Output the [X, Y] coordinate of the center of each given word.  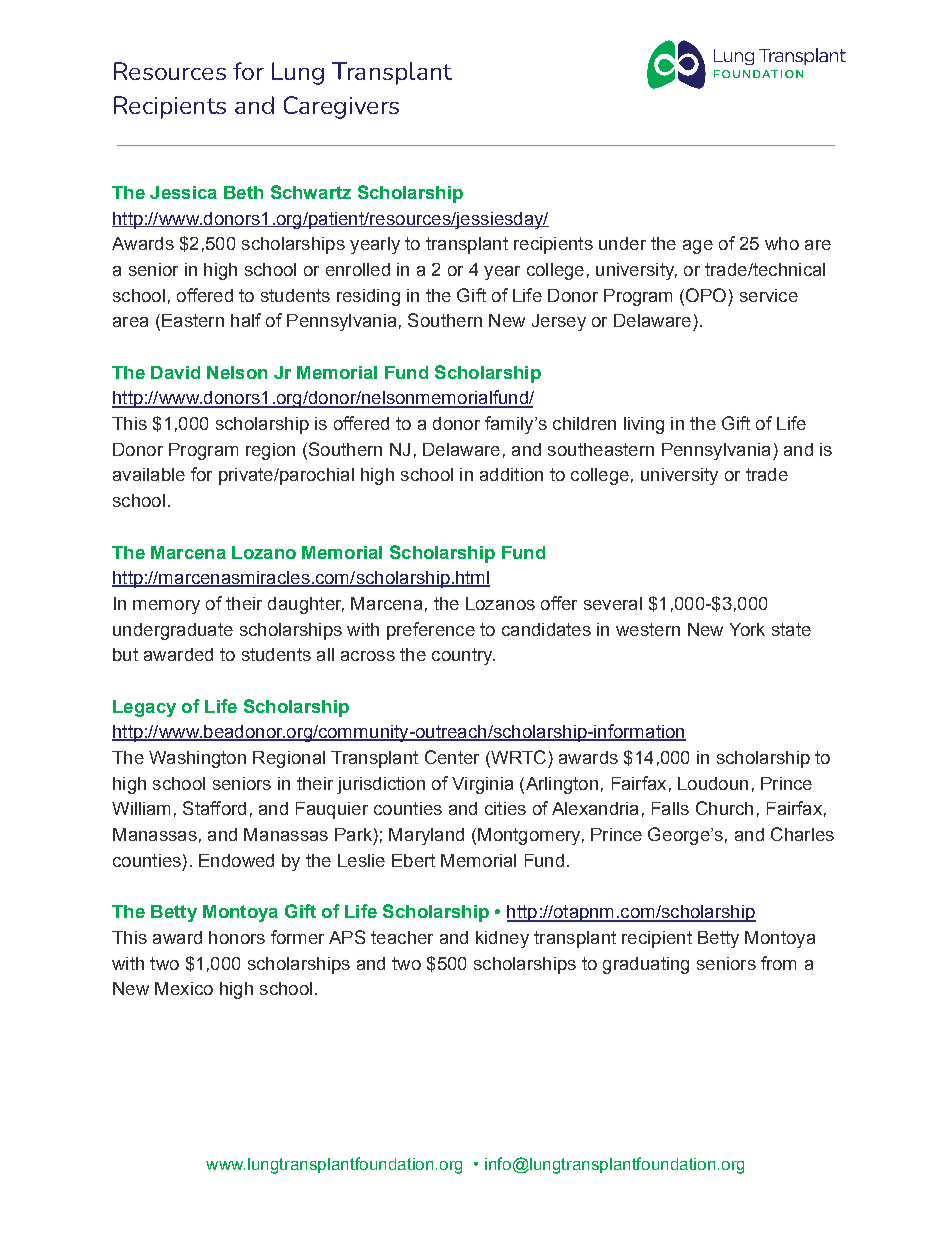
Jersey [559, 322]
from [778, 963]
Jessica [183, 192]
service [769, 295]
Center [452, 757]
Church [724, 808]
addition [511, 474]
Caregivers [341, 107]
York [747, 629]
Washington [197, 759]
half [246, 320]
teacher [402, 937]
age [698, 247]
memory [166, 607]
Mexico [184, 988]
